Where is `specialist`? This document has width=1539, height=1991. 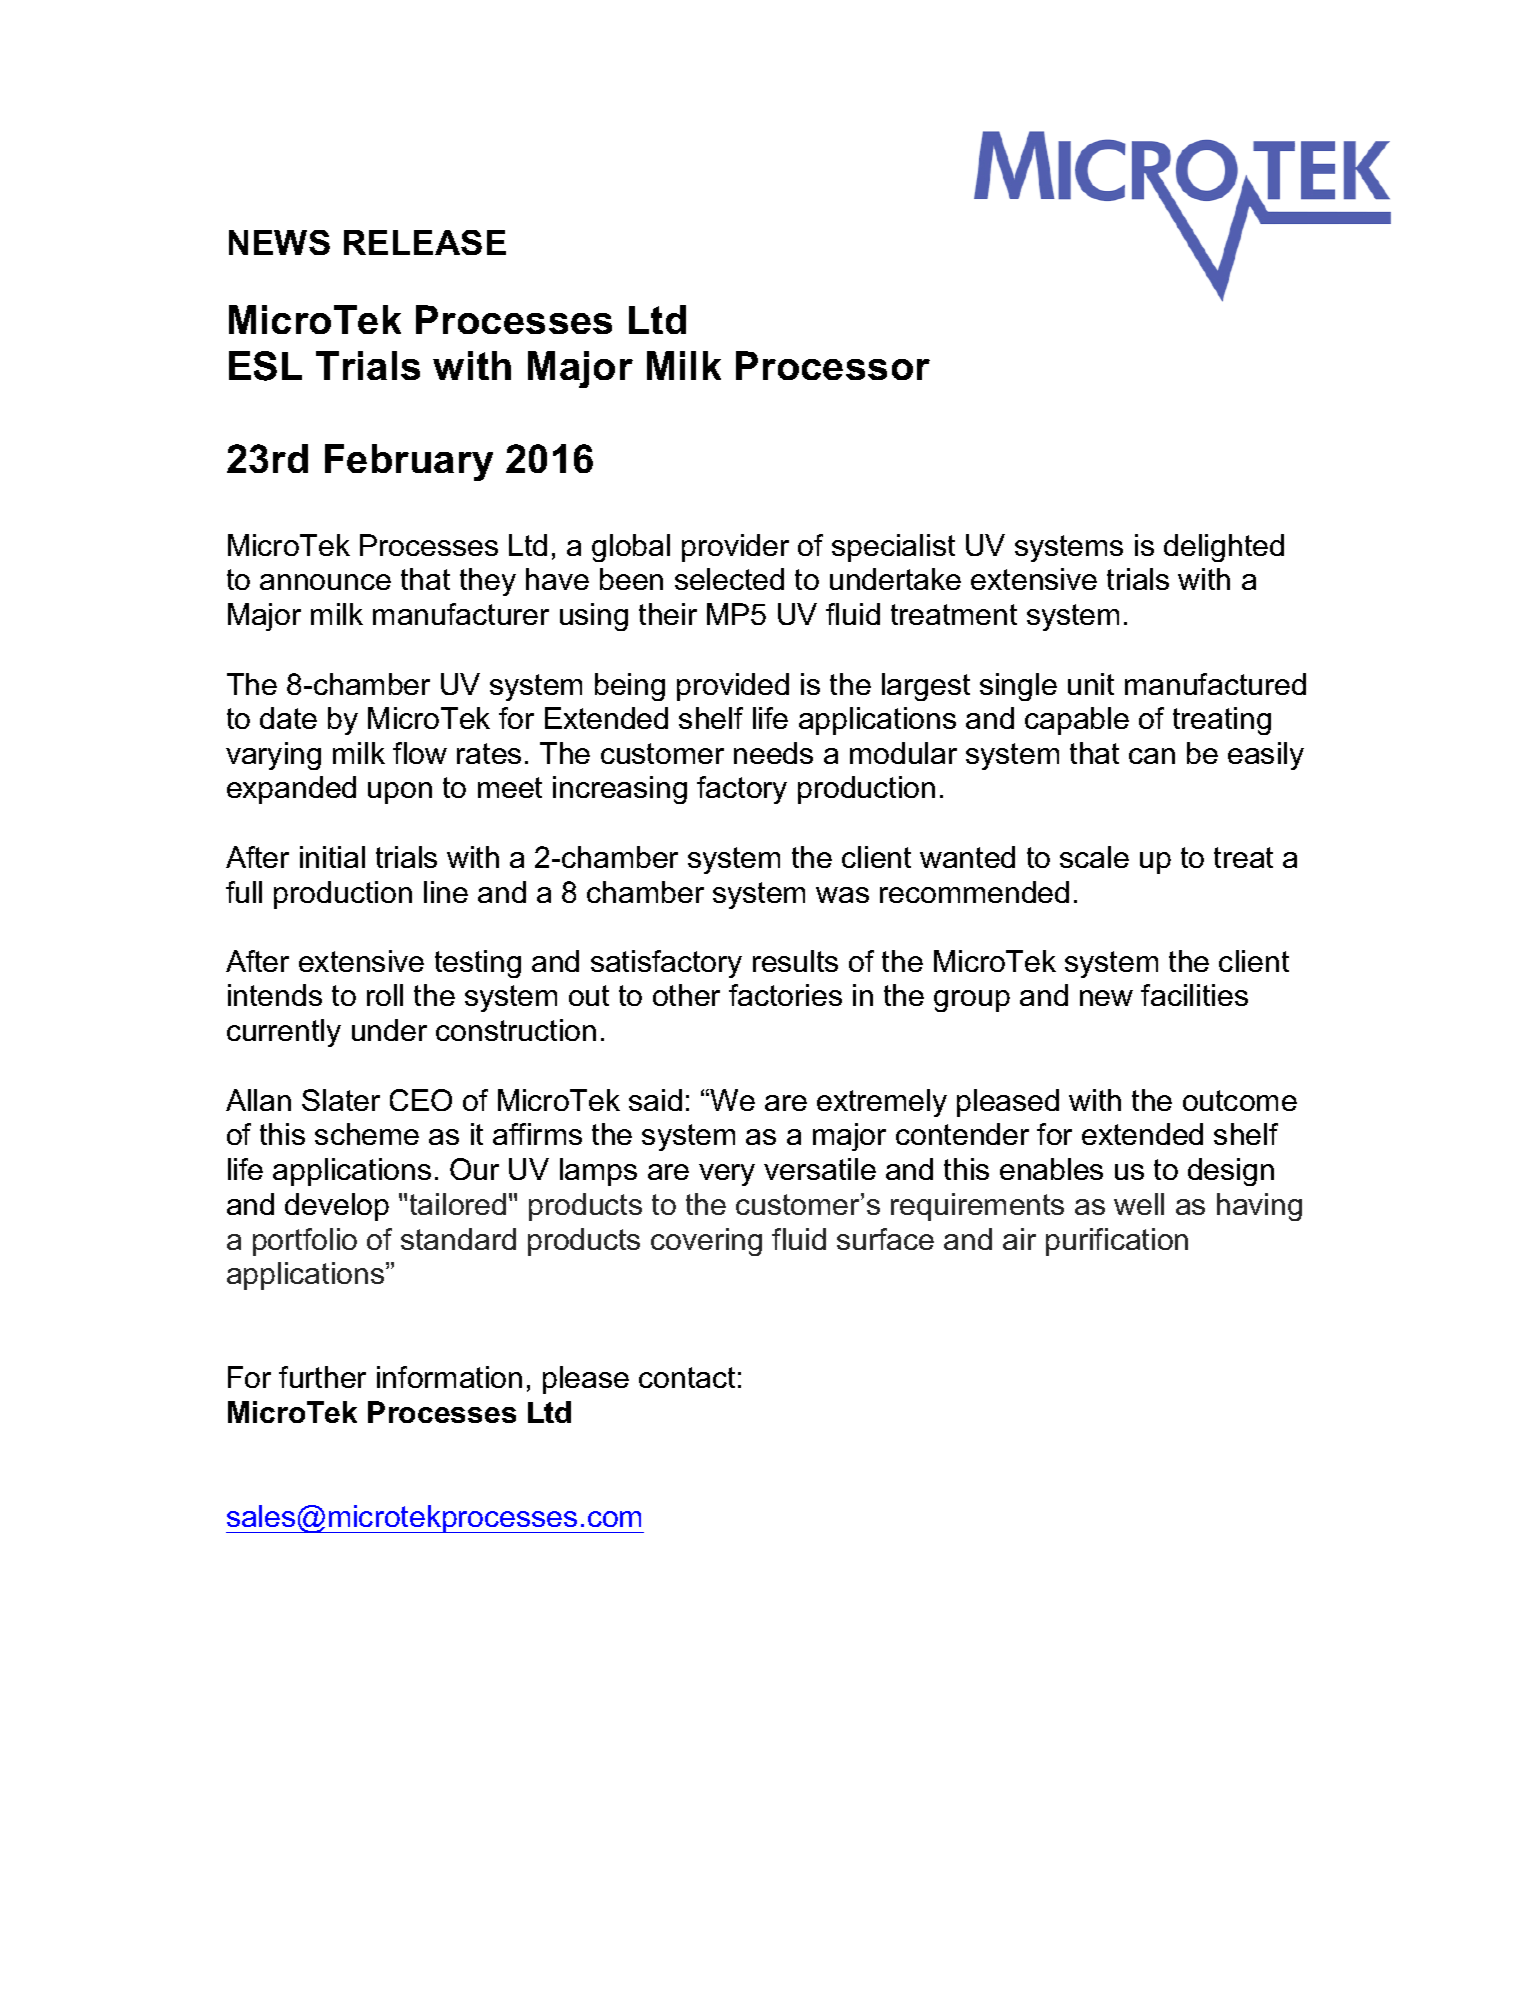 specialist is located at coordinates (893, 548).
